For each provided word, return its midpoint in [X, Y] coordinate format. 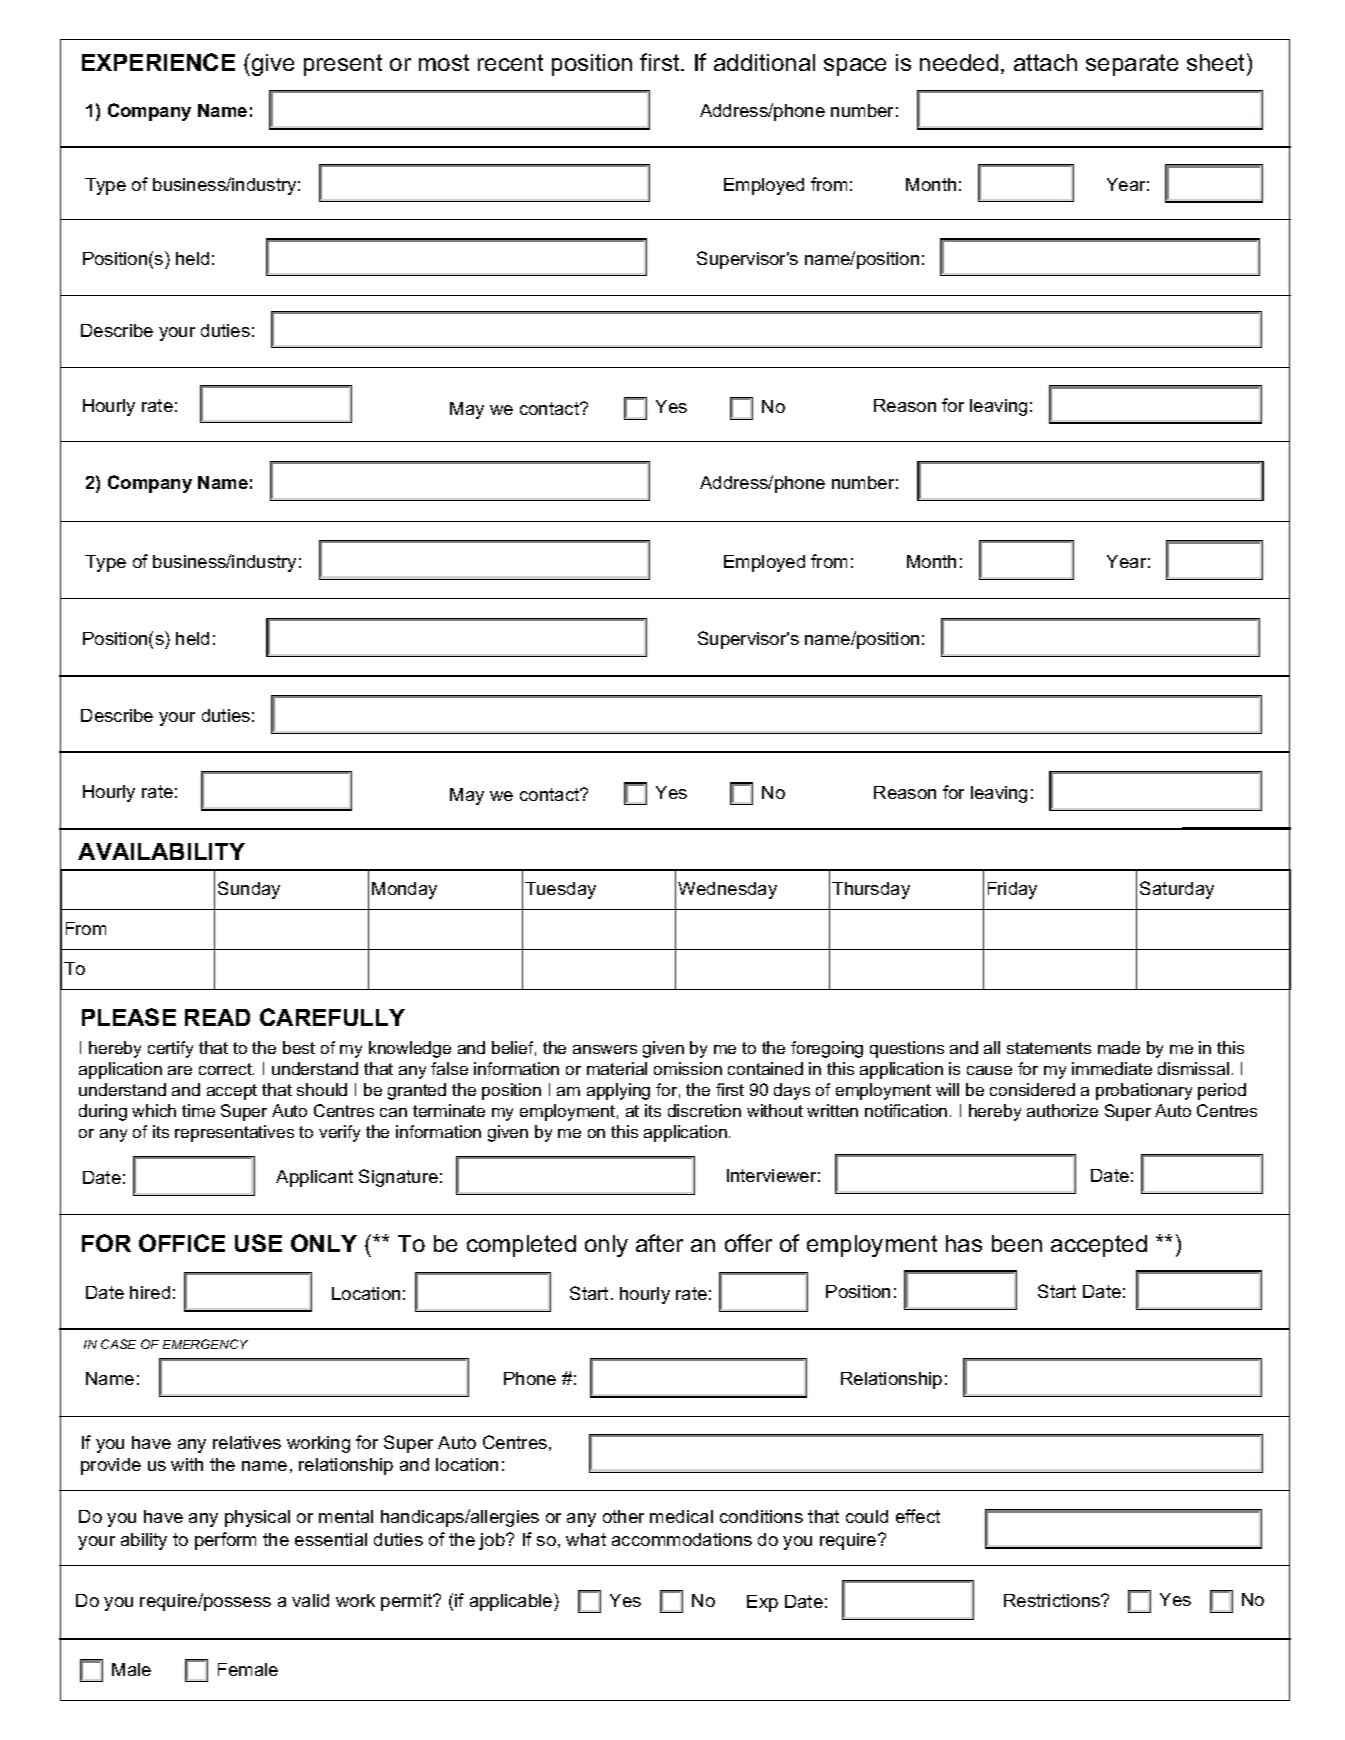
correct [226, 1069]
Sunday [249, 890]
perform [225, 1541]
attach [1045, 62]
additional [764, 62]
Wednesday [727, 890]
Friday [1012, 890]
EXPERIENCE [158, 62]
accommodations [682, 1539]
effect [918, 1516]
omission [688, 1068]
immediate [1112, 1068]
